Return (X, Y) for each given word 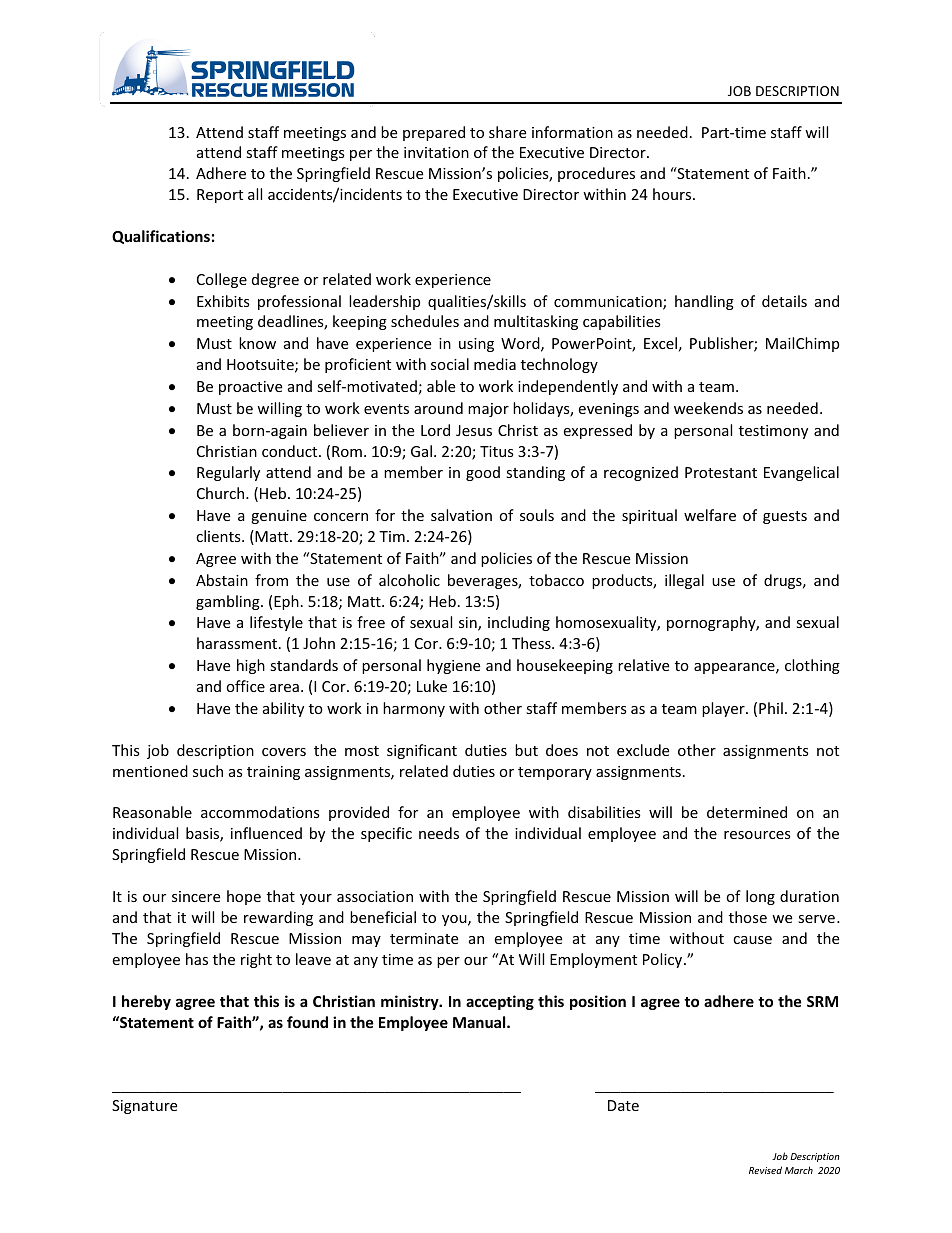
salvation (461, 515)
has (197, 959)
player (724, 709)
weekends (708, 408)
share (507, 132)
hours (673, 194)
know (257, 343)
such (208, 771)
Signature (144, 1107)
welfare (710, 515)
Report (220, 196)
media (495, 364)
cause (752, 940)
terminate (424, 938)
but (526, 750)
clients (219, 536)
